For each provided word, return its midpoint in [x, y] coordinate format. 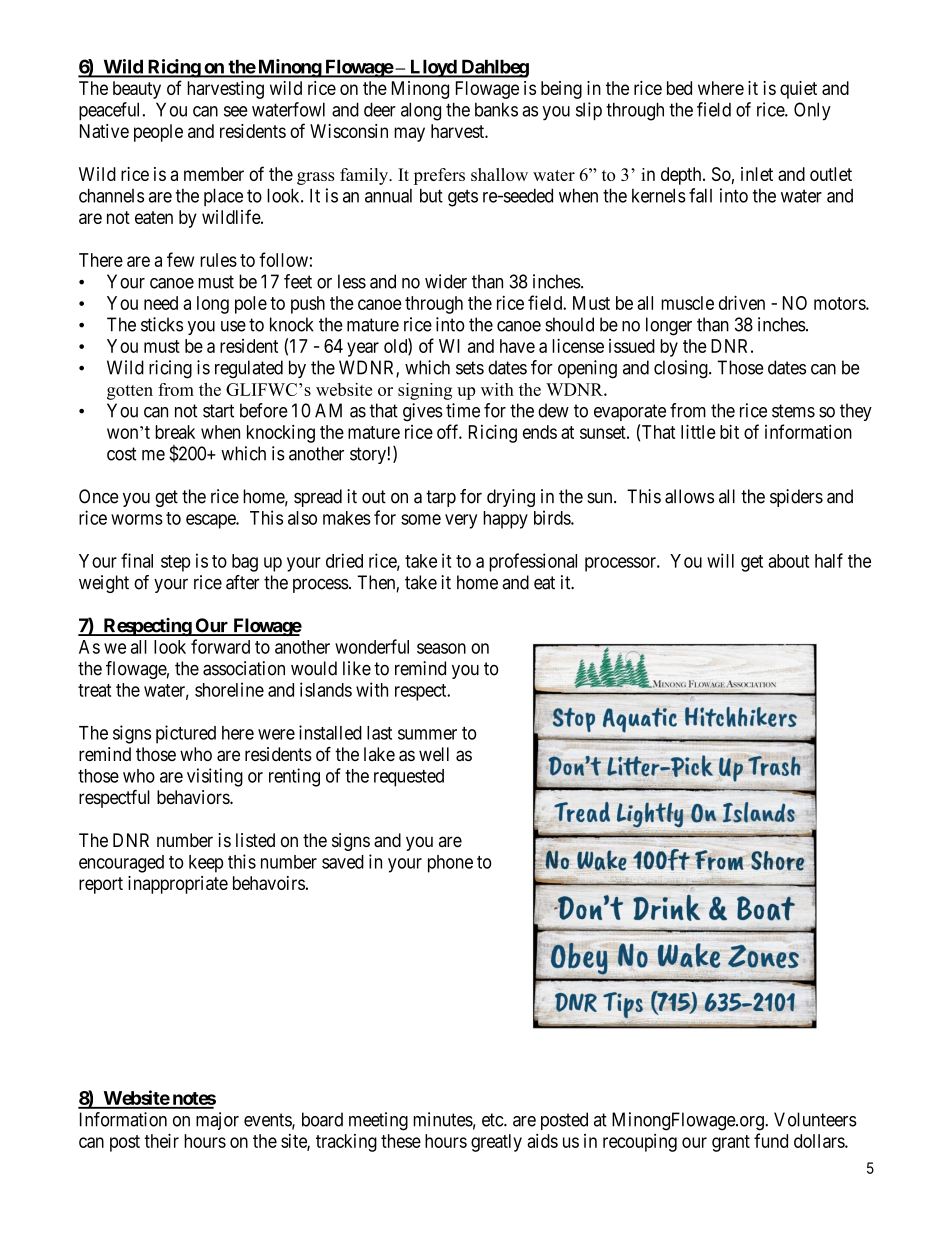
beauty [137, 90]
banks [496, 109]
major [217, 1121]
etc [493, 1120]
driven [742, 302]
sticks [162, 324]
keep [206, 864]
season [441, 648]
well [434, 754]
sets [470, 368]
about [788, 561]
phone [450, 864]
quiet [798, 90]
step [175, 563]
